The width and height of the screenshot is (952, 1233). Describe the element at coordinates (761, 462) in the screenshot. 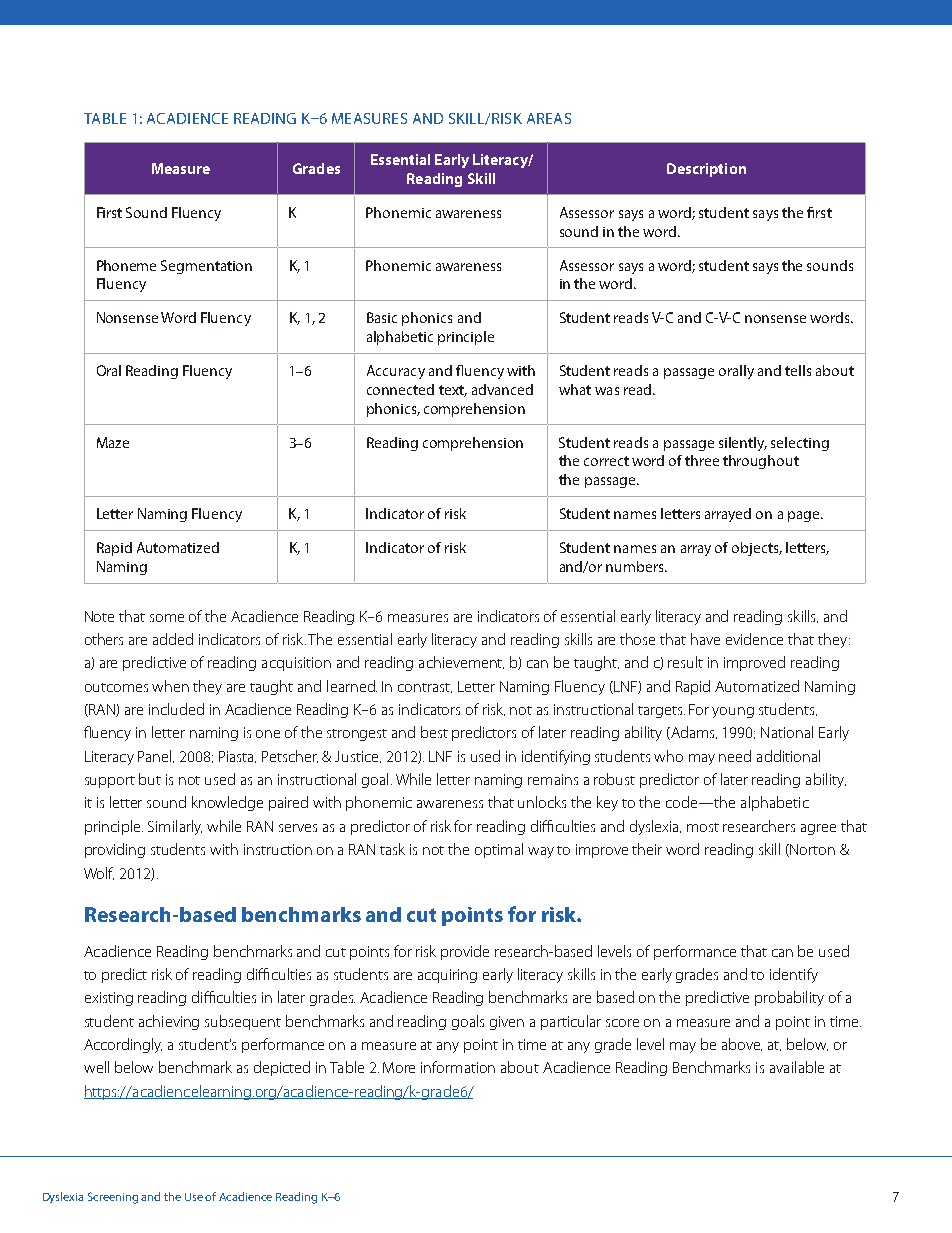

I see `throughout` at that location.
